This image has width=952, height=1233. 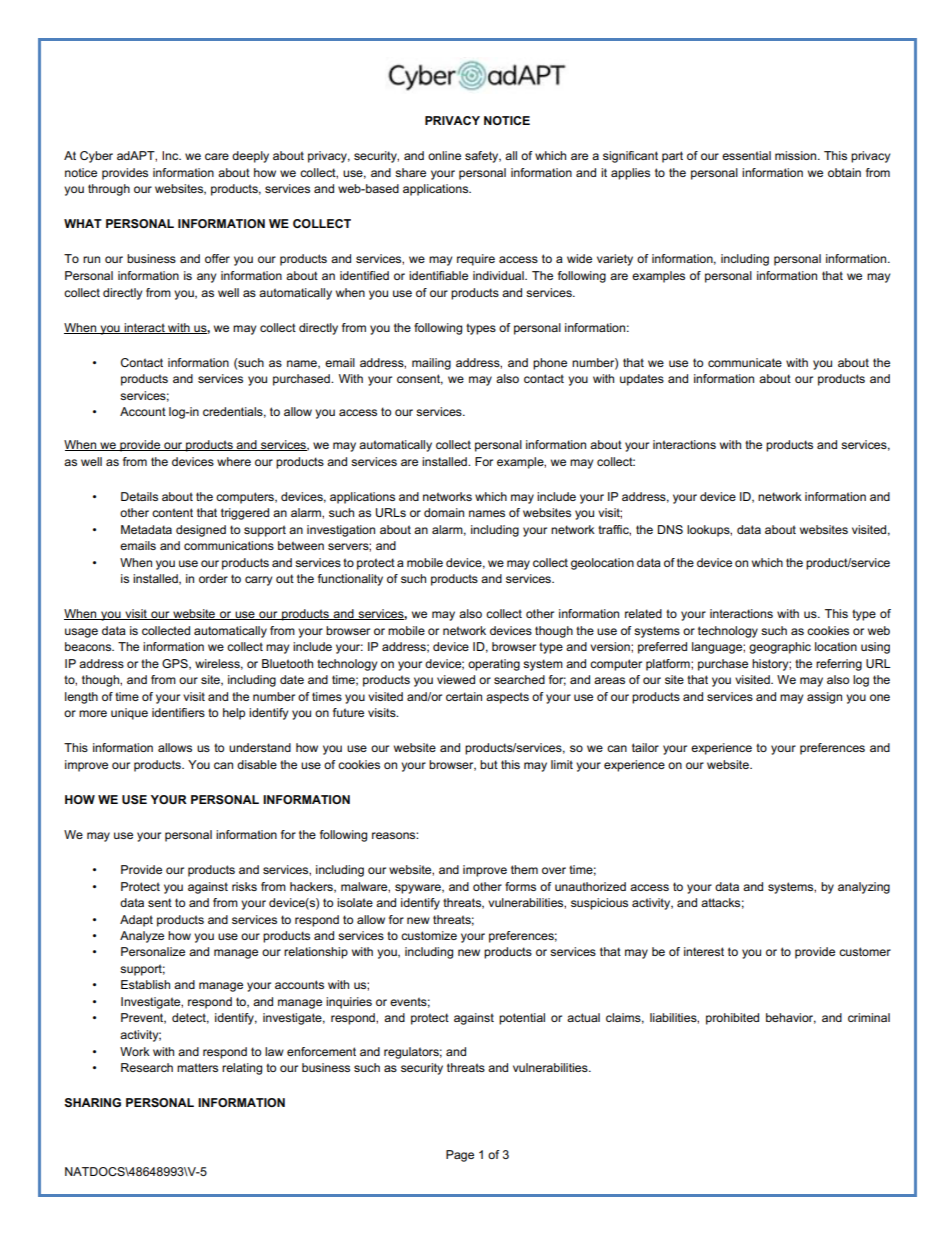 What do you see at coordinates (444, 155) in the image?
I see `online` at bounding box center [444, 155].
